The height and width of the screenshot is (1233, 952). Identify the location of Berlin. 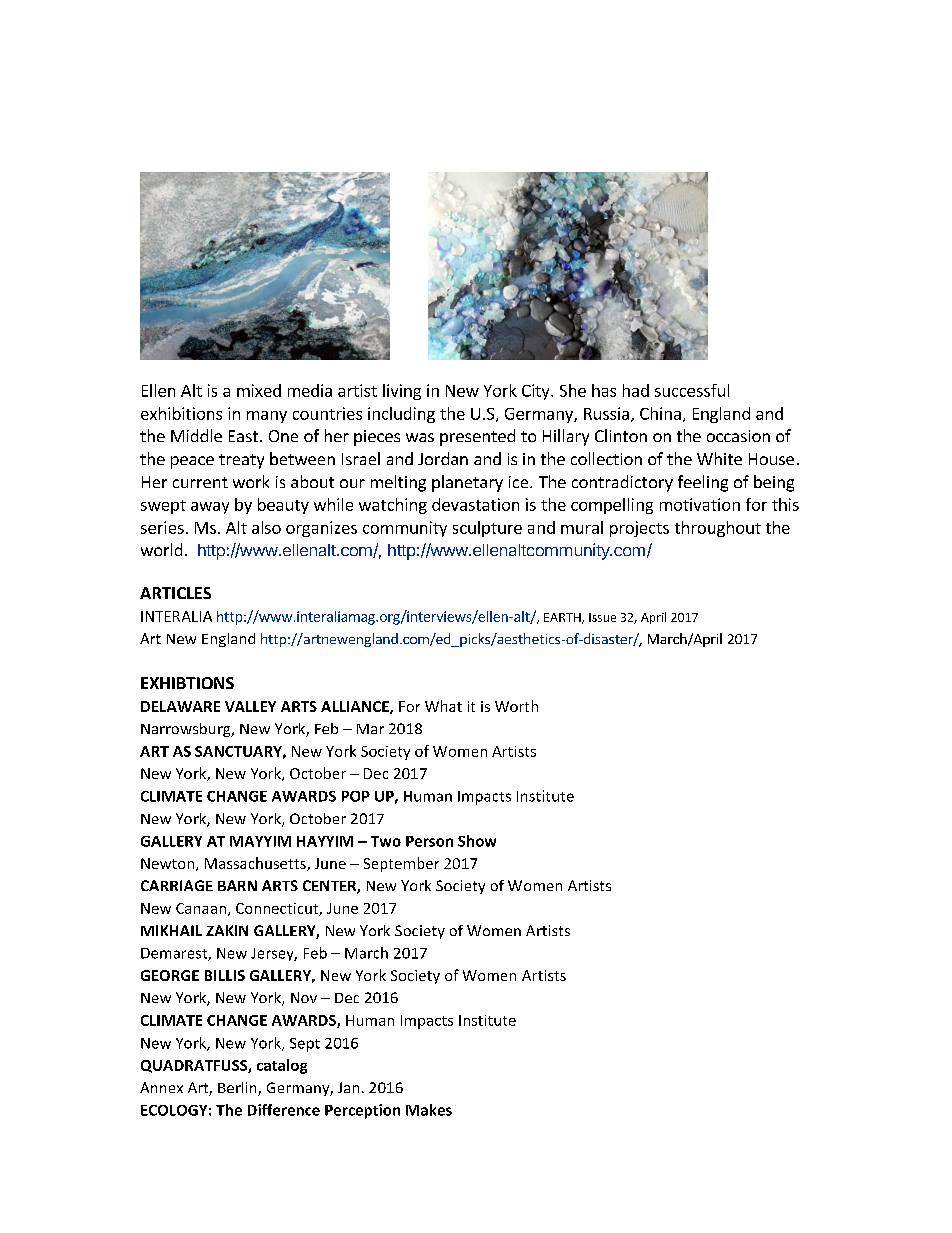
(238, 1089).
